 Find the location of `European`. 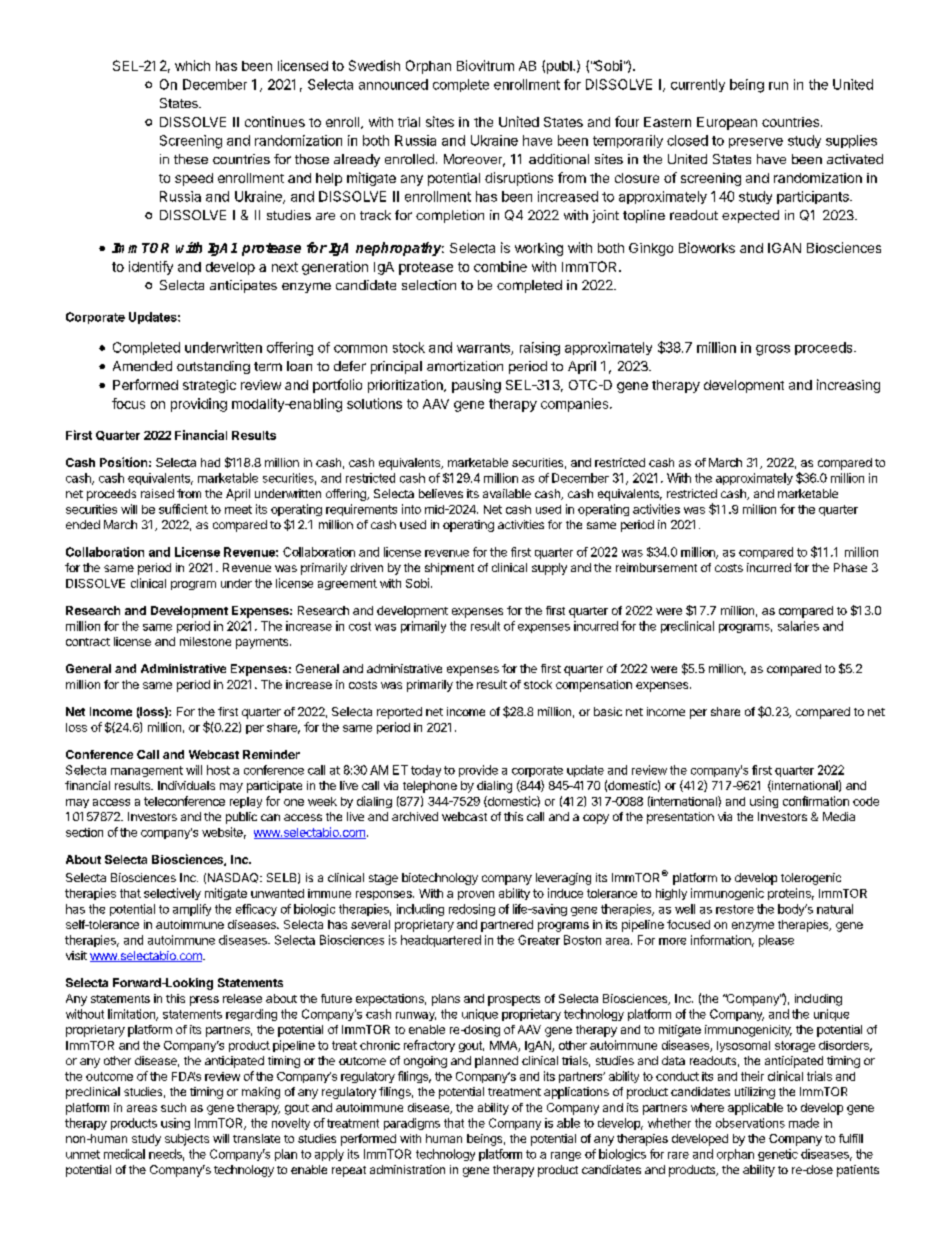

European is located at coordinates (727, 123).
